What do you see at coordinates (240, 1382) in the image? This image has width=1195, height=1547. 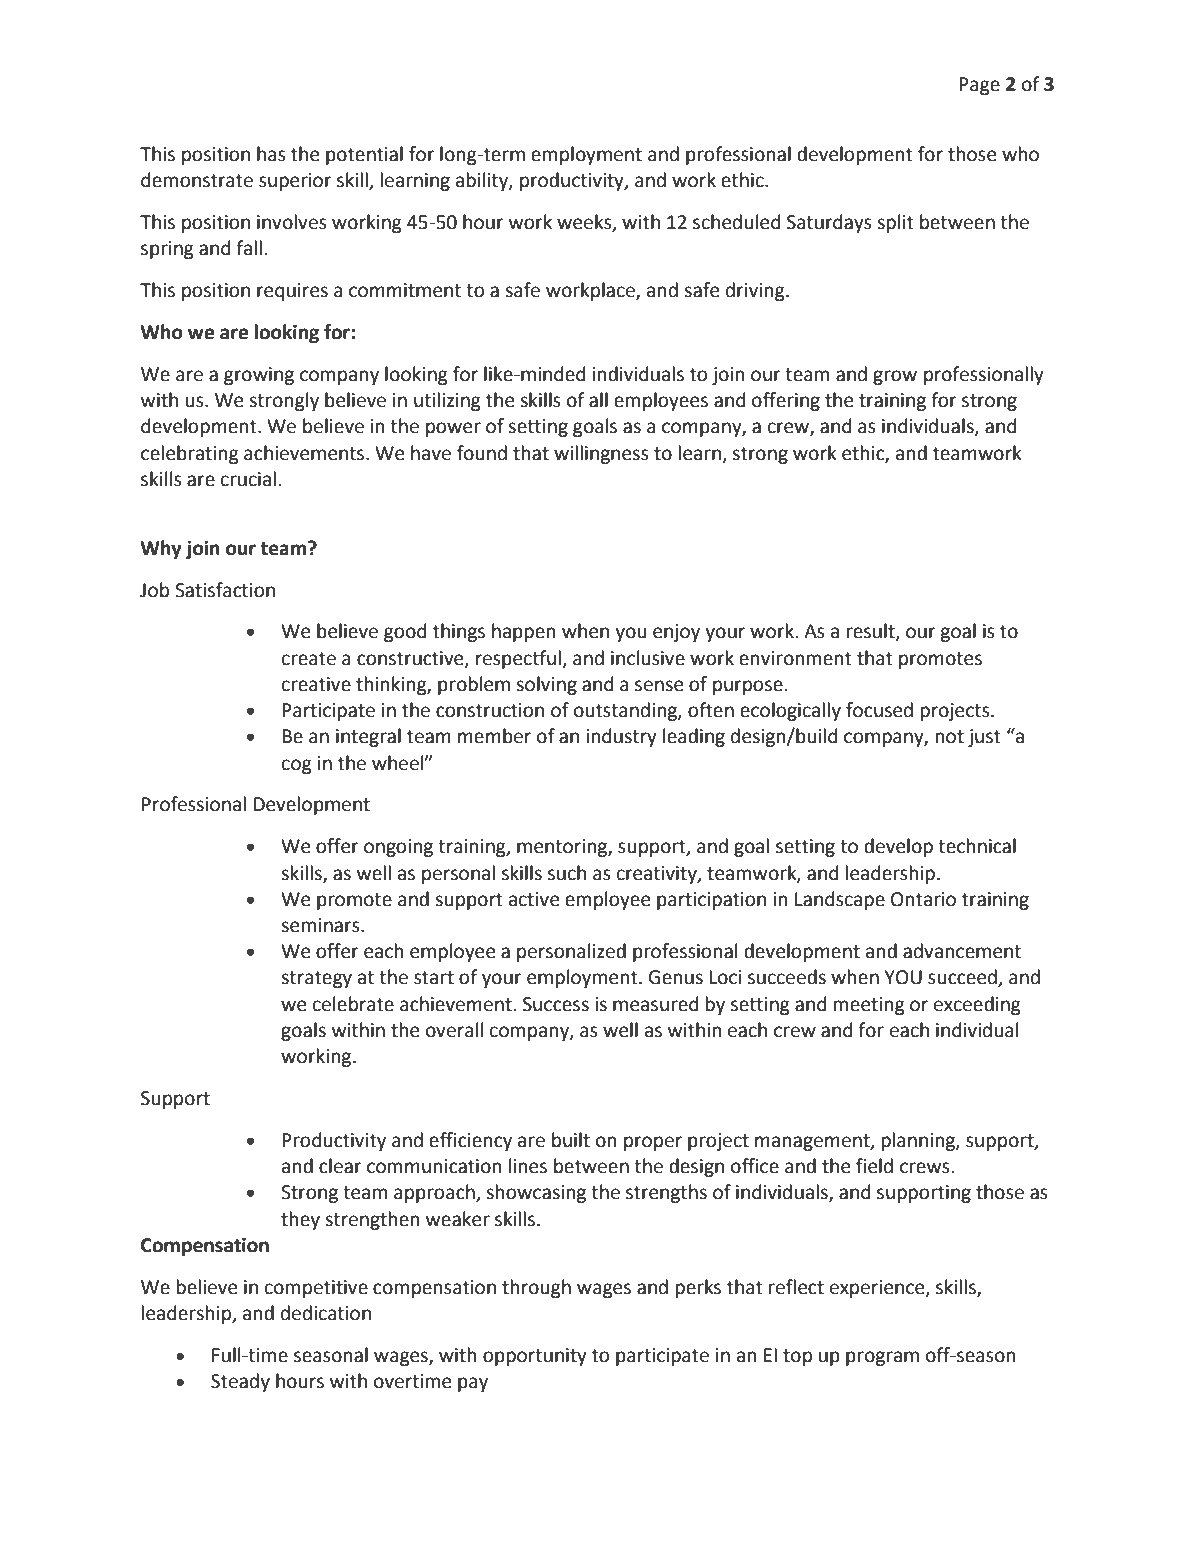 I see `Steady` at bounding box center [240, 1382].
